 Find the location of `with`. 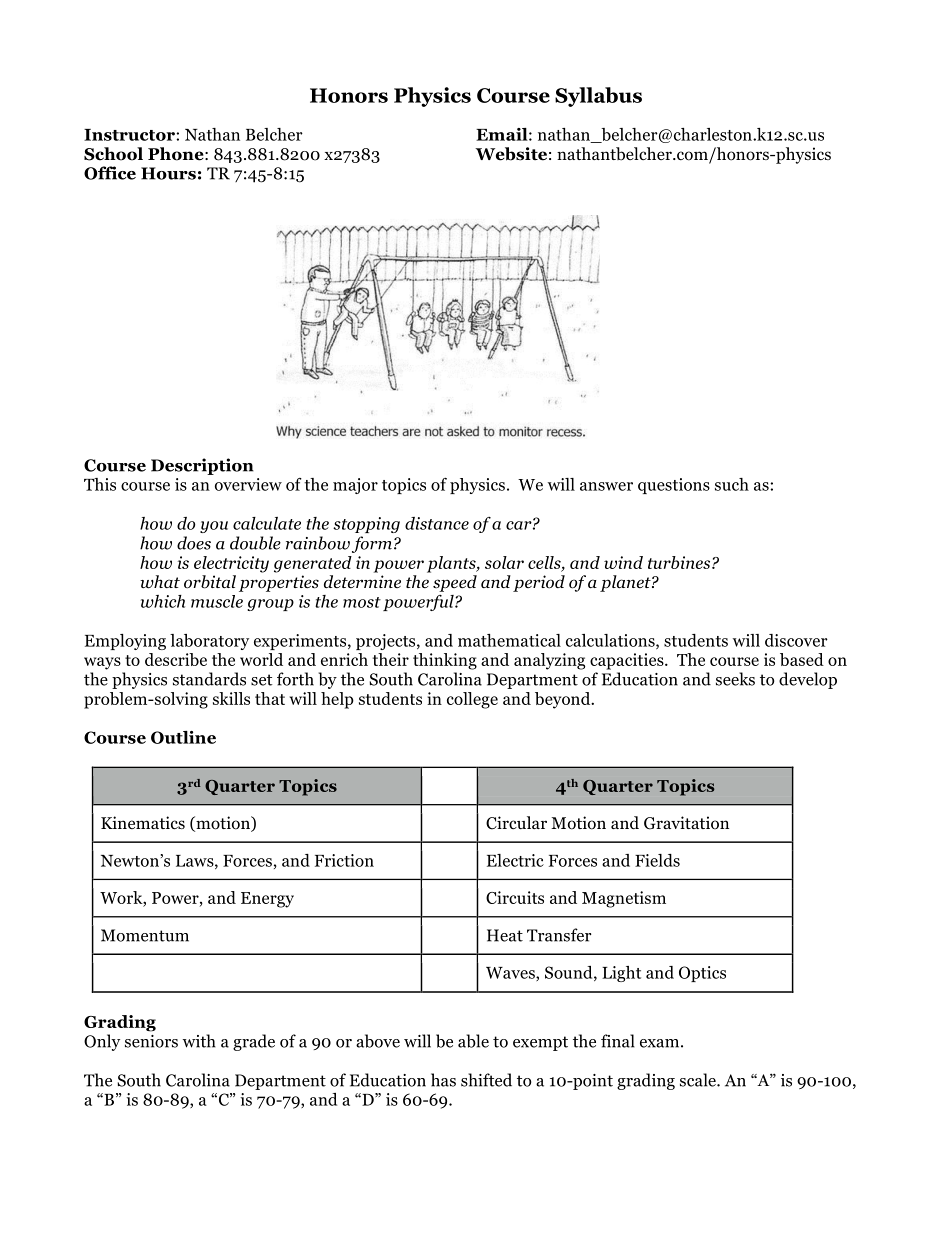

with is located at coordinates (199, 1041).
